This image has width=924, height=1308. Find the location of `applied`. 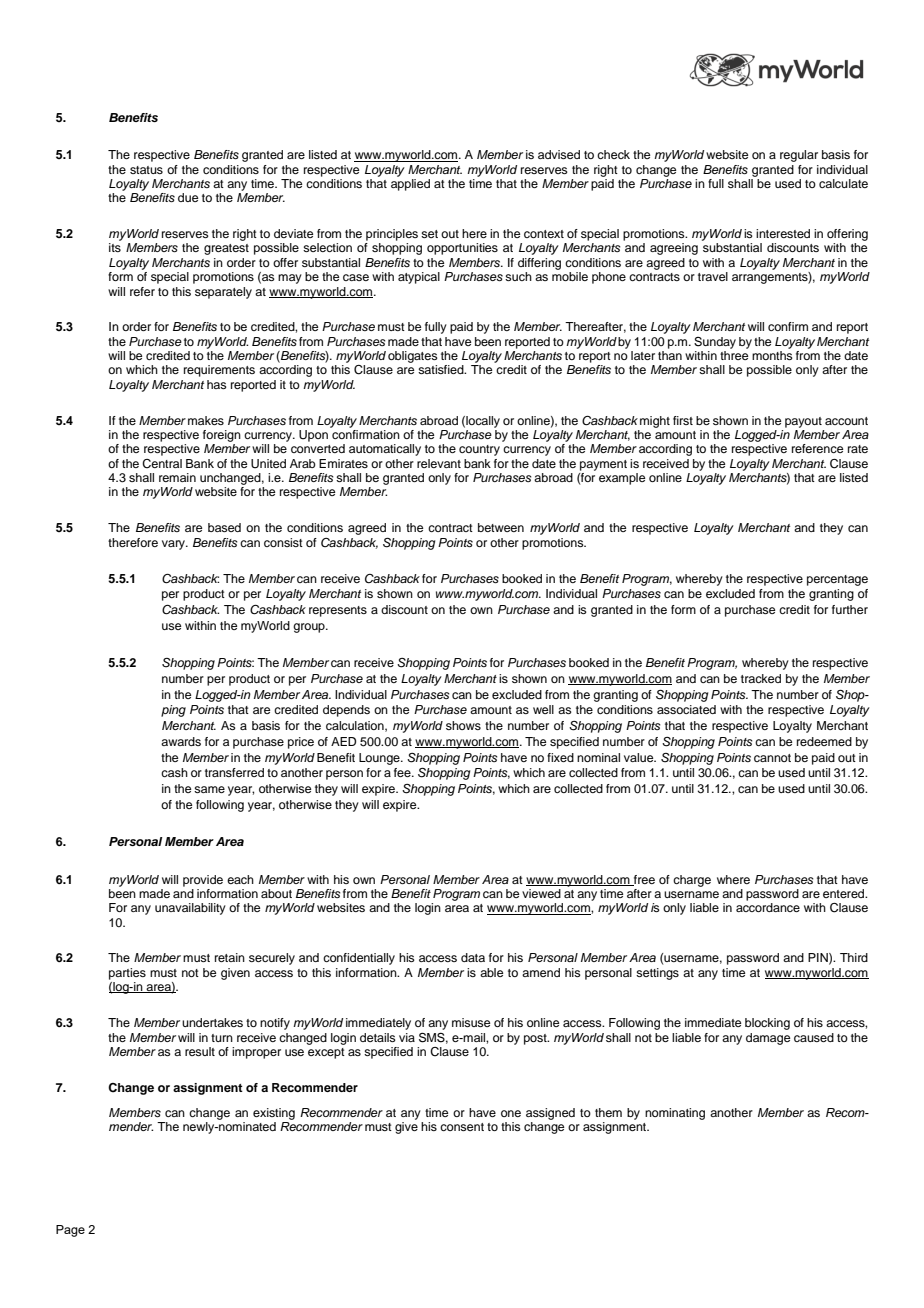

applied is located at coordinates (410, 185).
